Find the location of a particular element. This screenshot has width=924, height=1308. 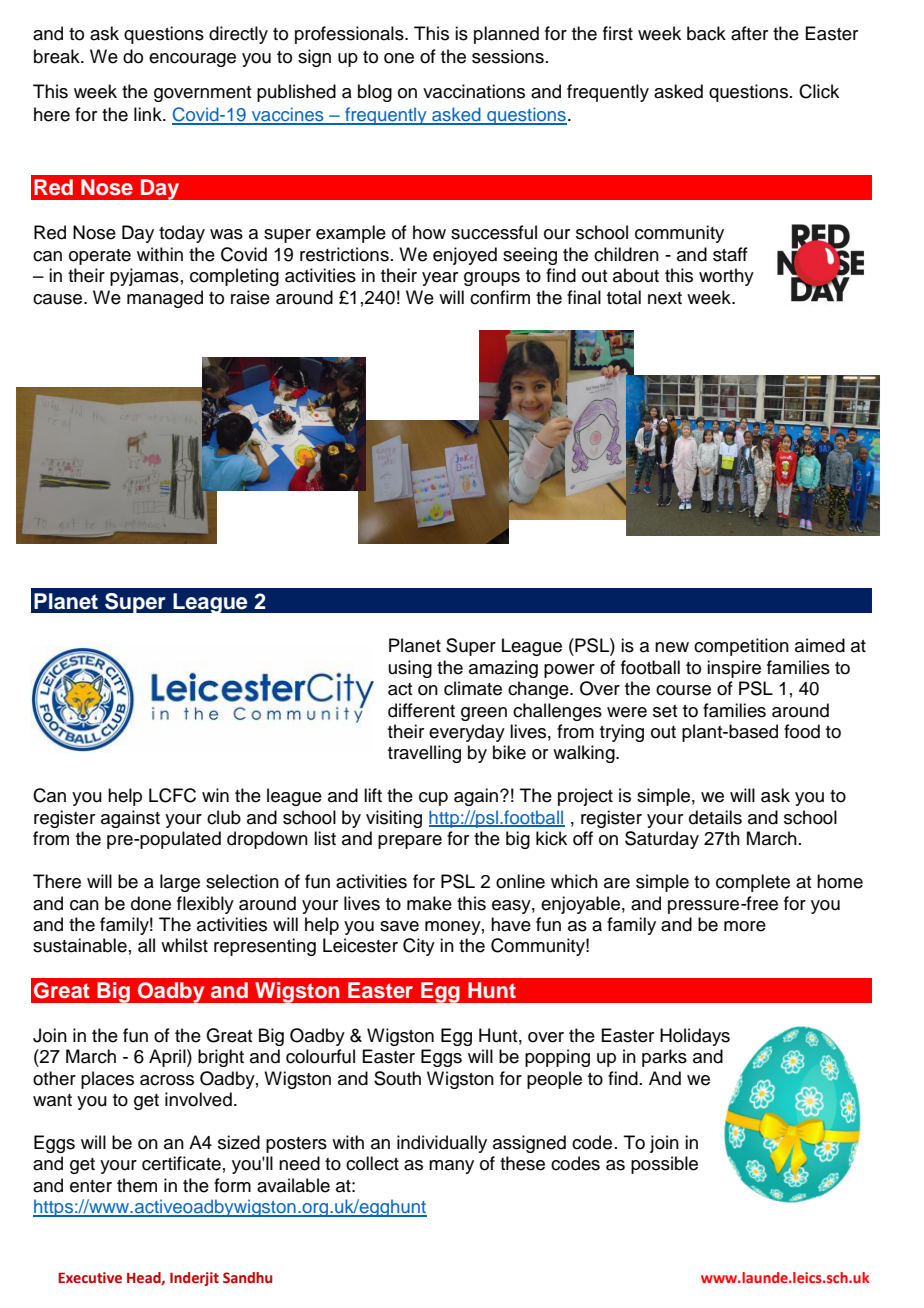

competition is located at coordinates (741, 647).
